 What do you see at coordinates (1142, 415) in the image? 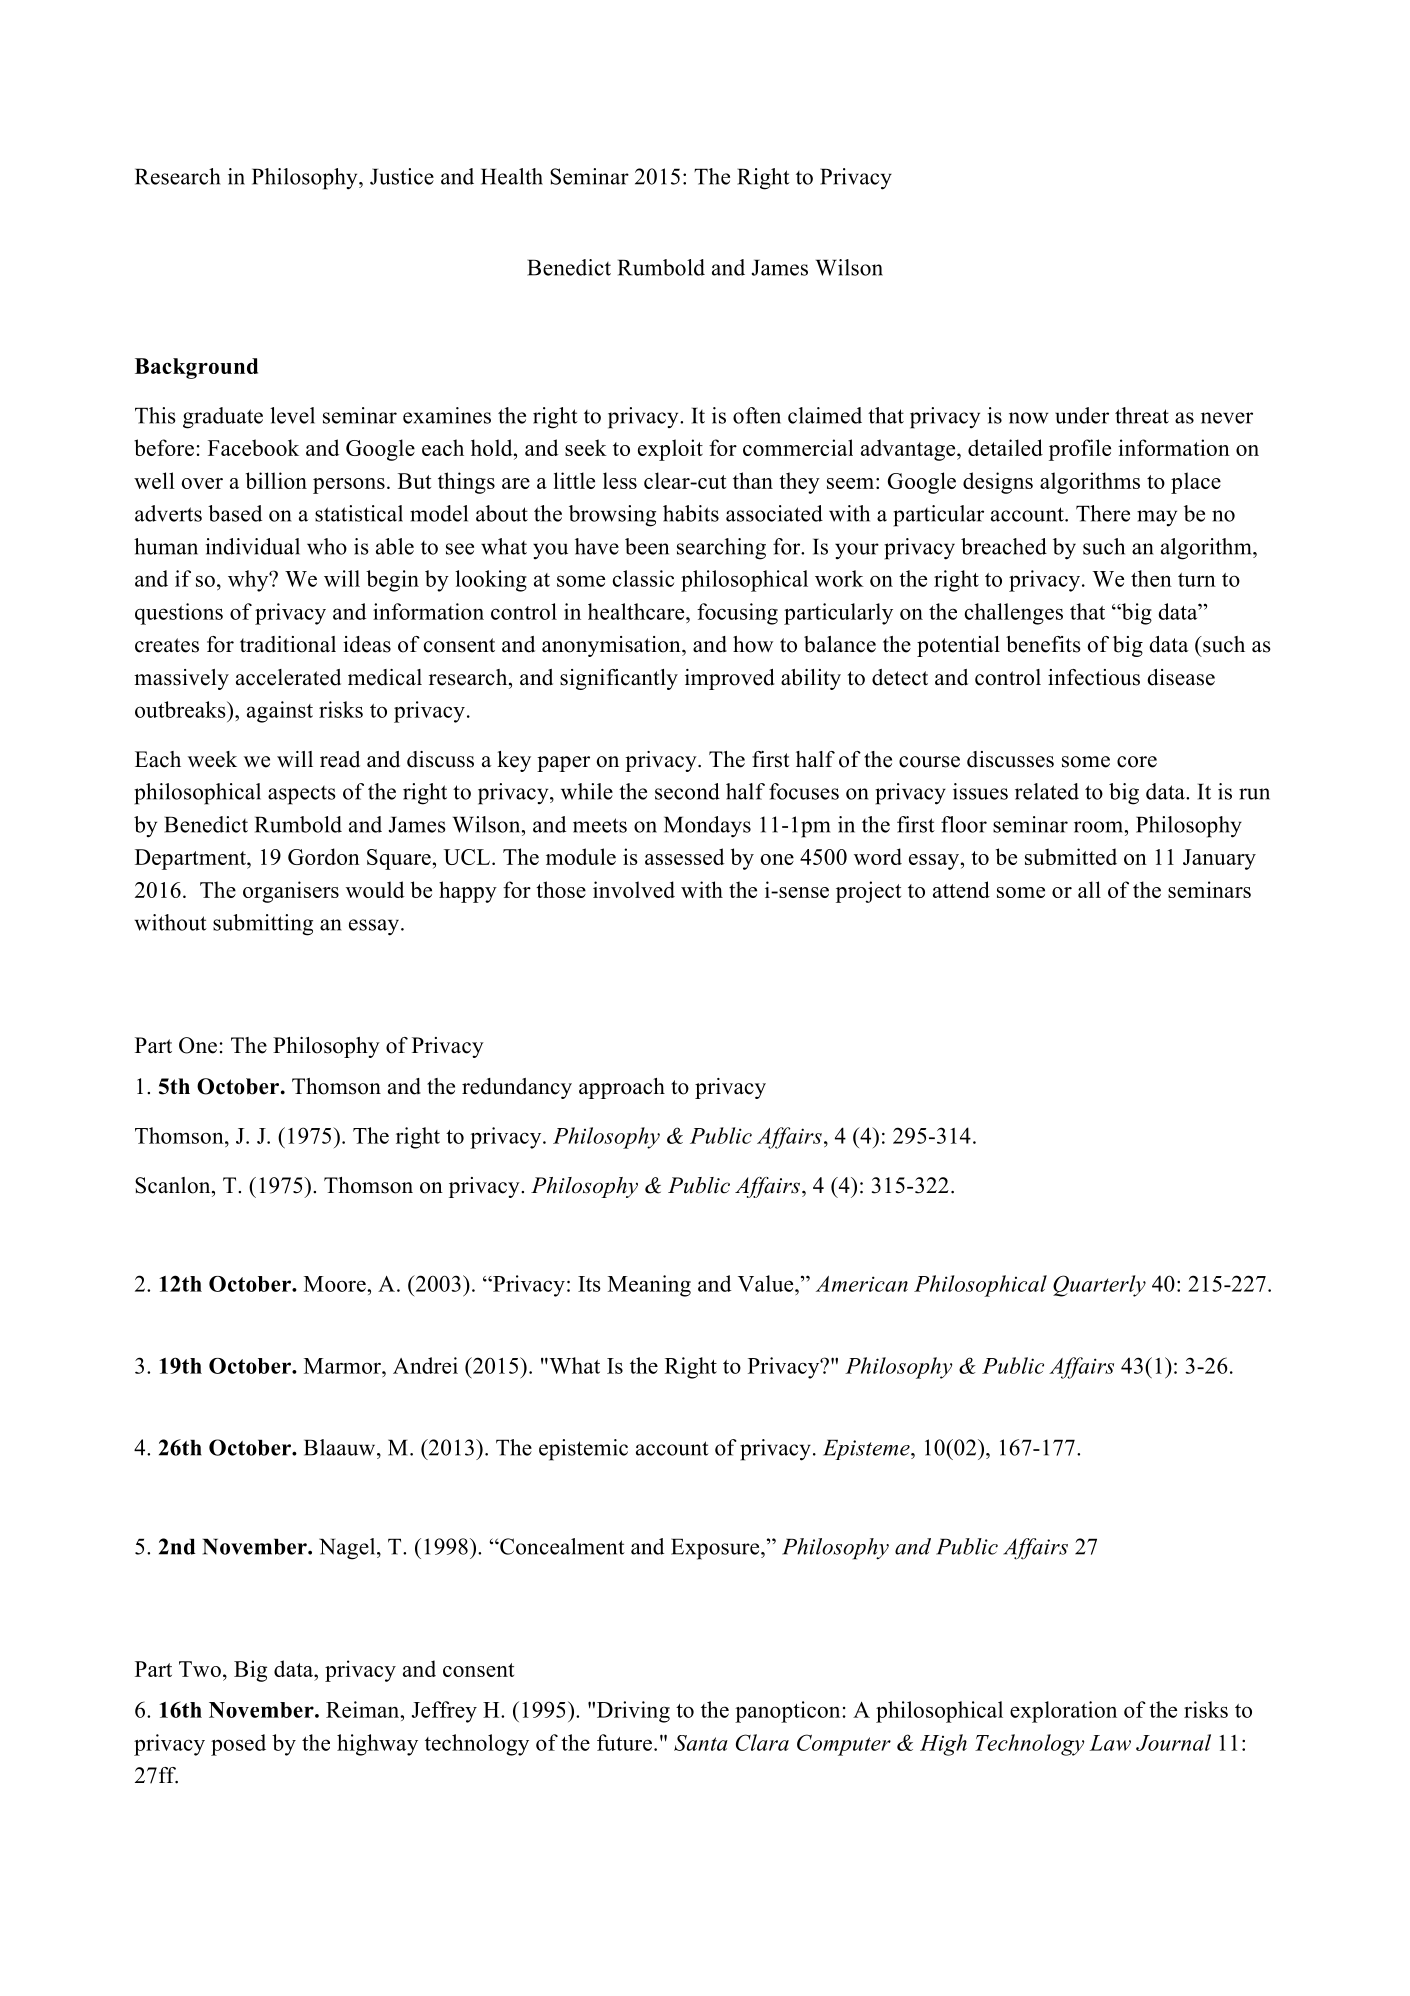
I see `threat` at bounding box center [1142, 415].
